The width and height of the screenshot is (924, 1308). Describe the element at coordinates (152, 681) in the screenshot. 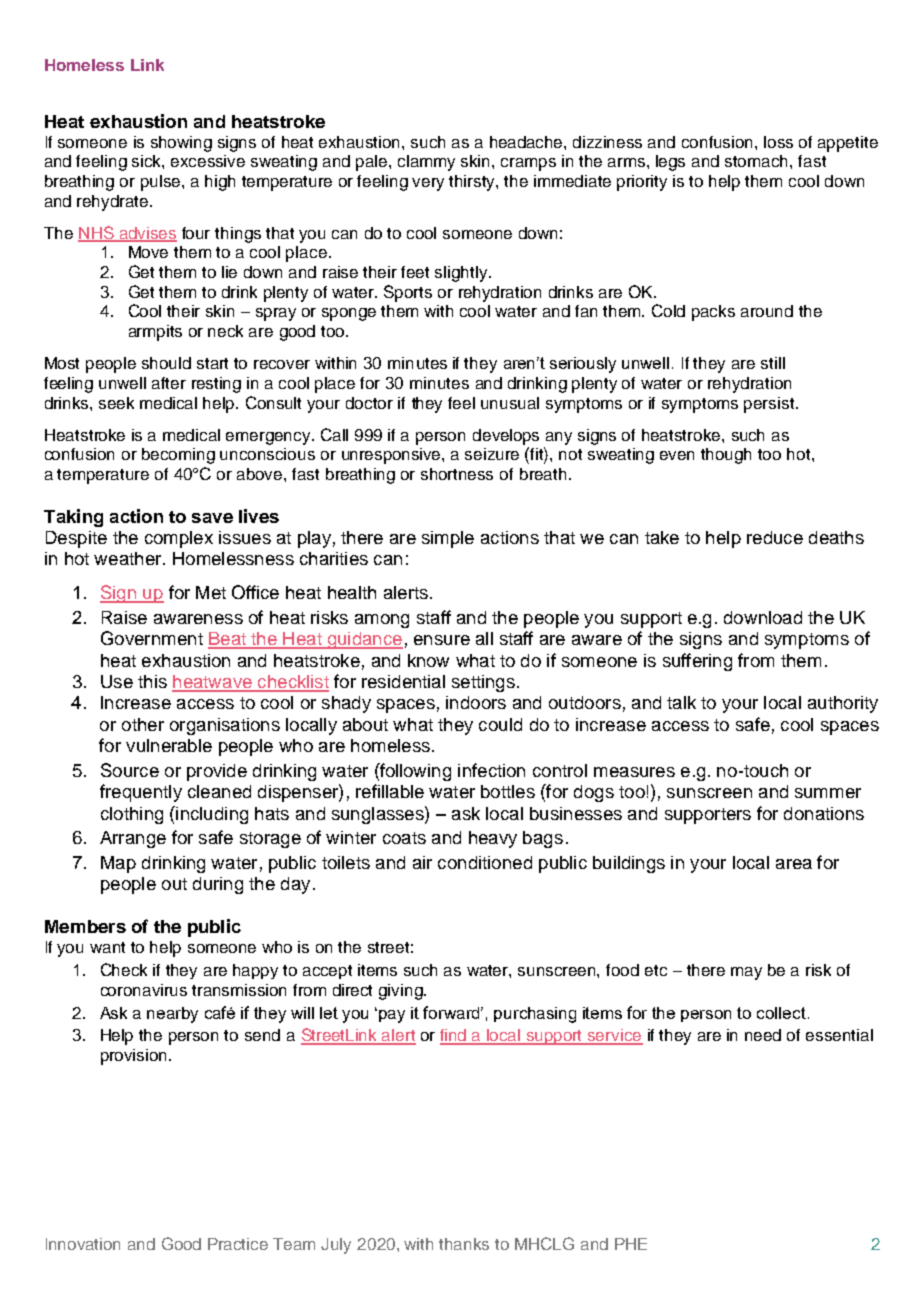

I see `this` at that location.
